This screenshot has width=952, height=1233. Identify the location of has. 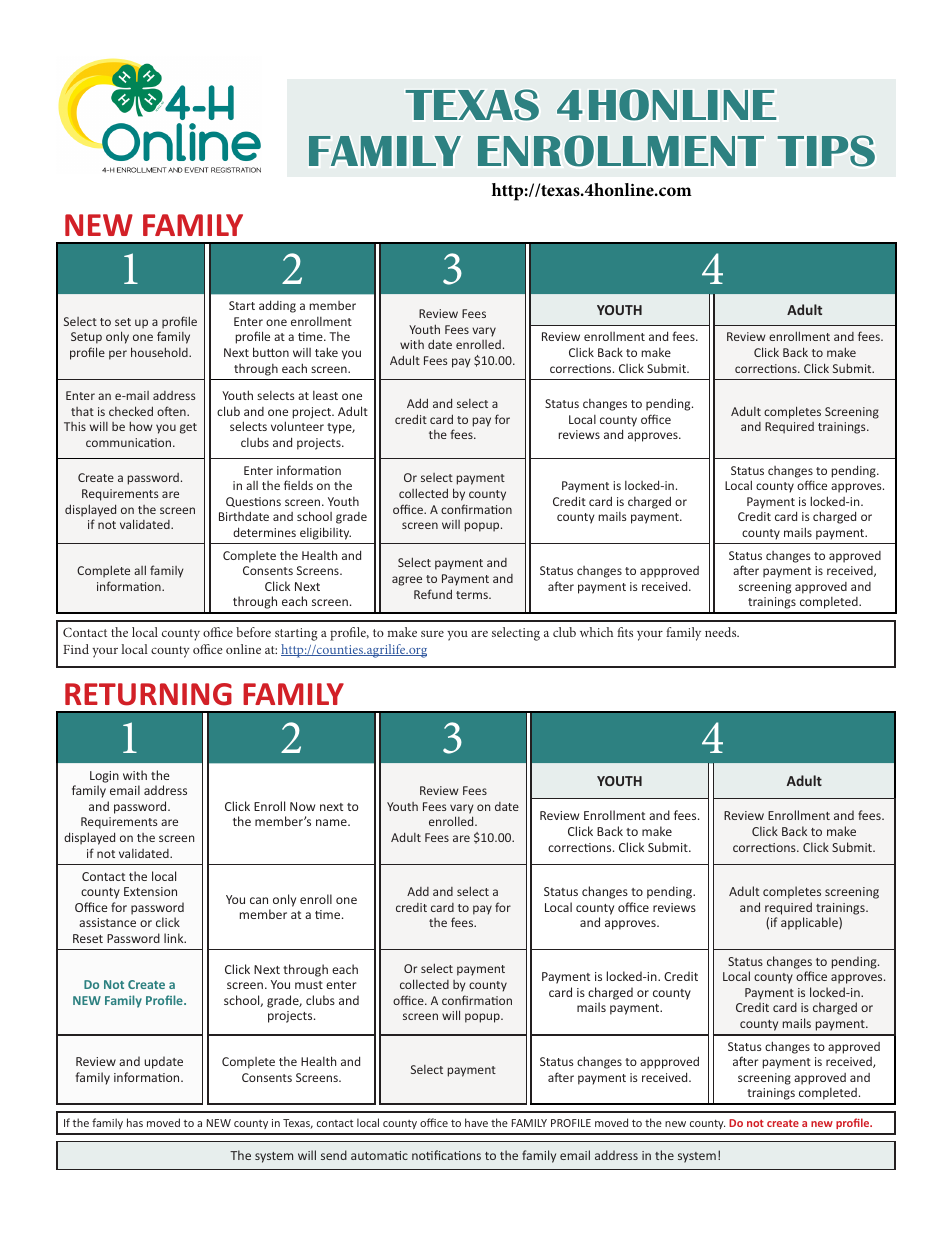
(135, 1122).
